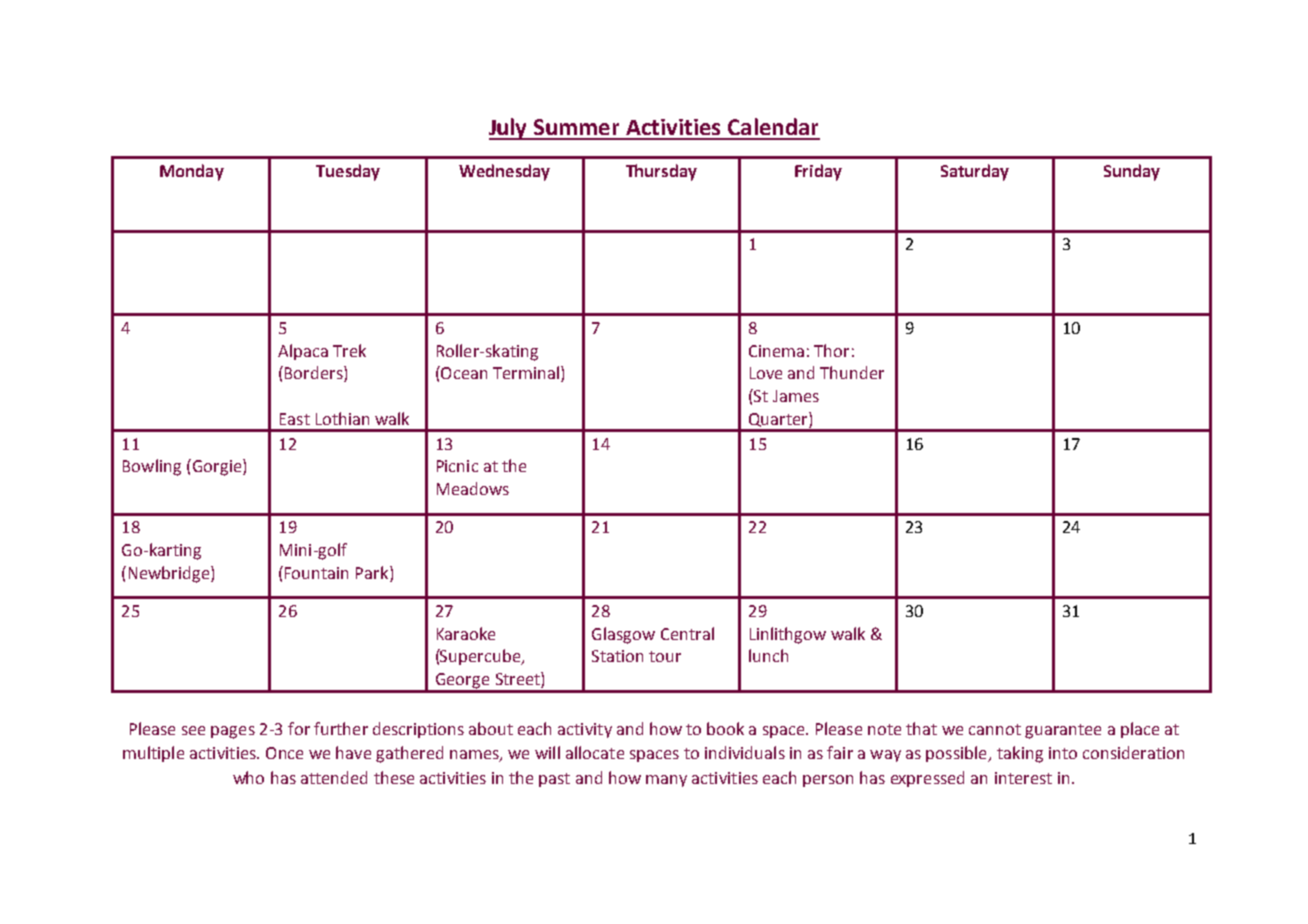 The image size is (1308, 924). What do you see at coordinates (975, 172) in the image?
I see `Saturday` at bounding box center [975, 172].
